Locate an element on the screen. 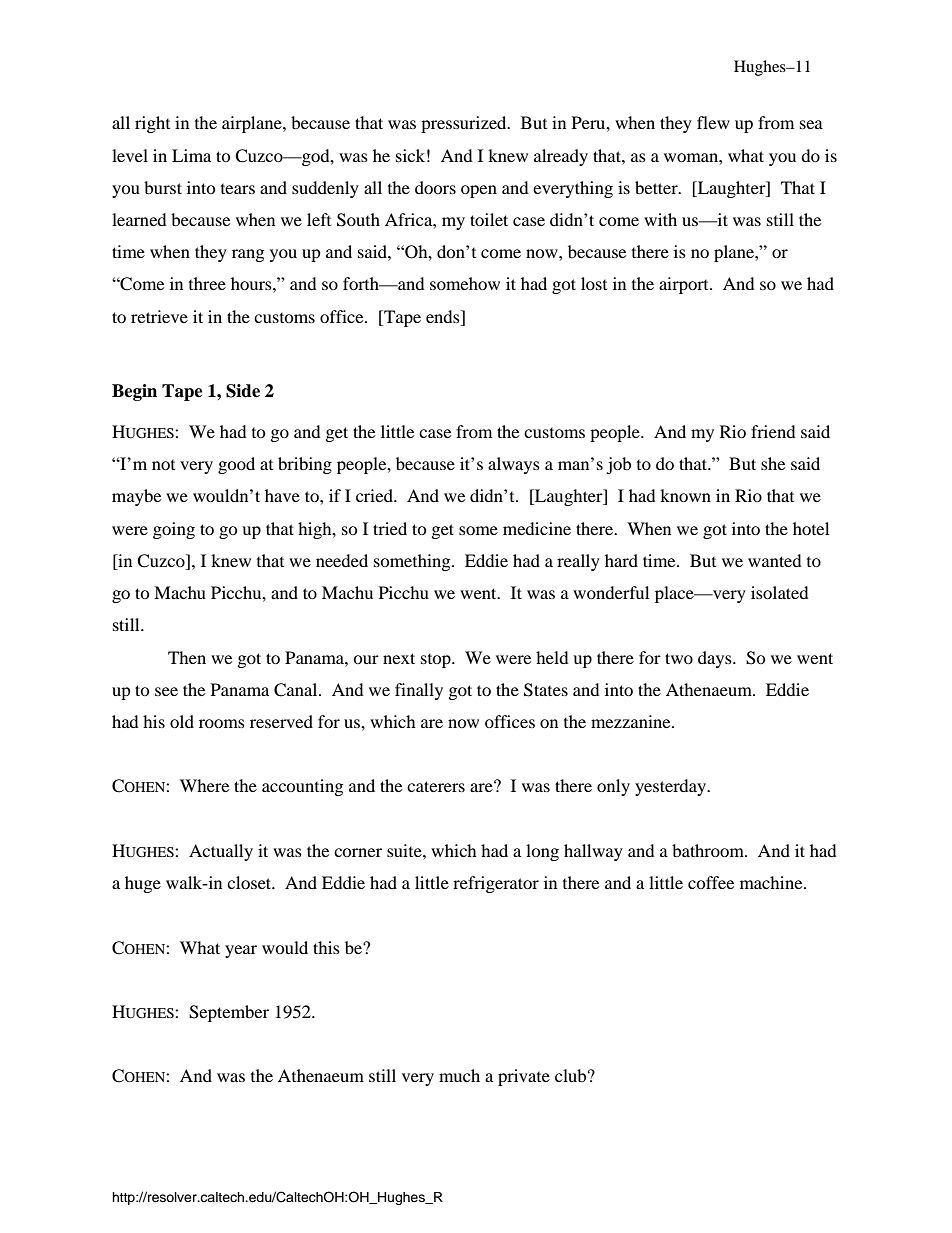 The image size is (952, 1233). bathroom is located at coordinates (709, 850).
